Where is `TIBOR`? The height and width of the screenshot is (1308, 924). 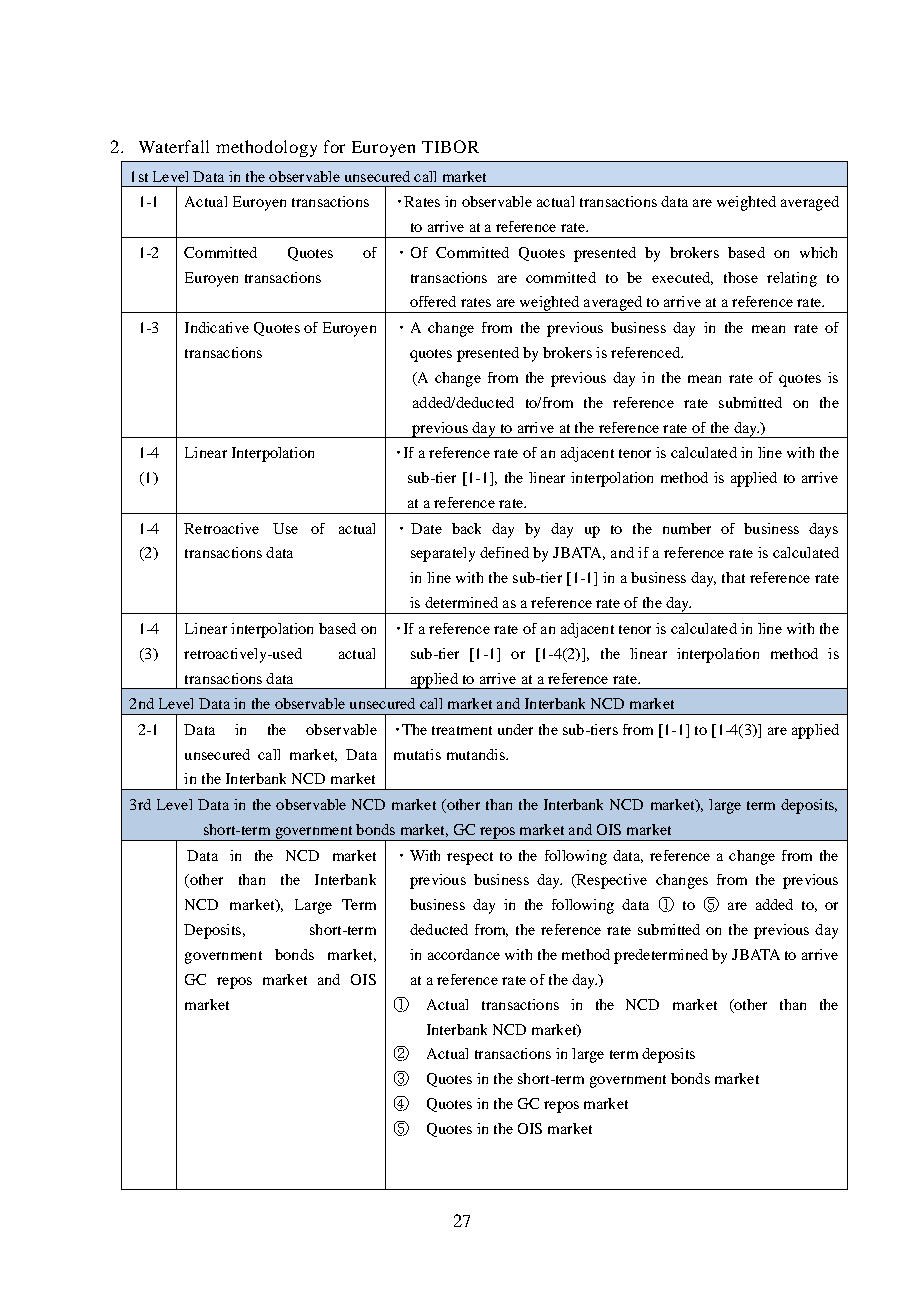 TIBOR is located at coordinates (450, 146).
